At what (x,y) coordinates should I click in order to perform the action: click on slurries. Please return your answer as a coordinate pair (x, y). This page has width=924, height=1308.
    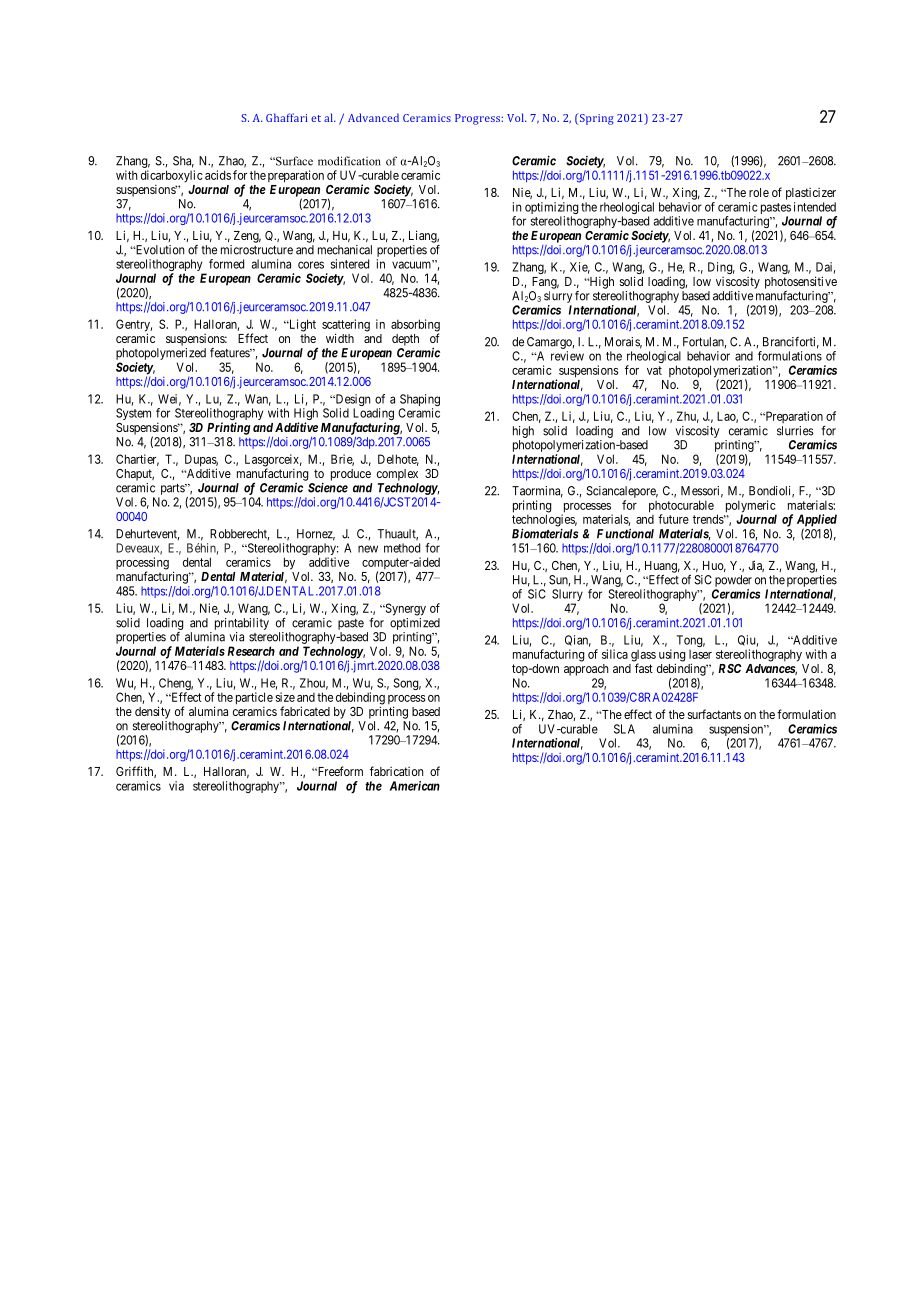
    Looking at the image, I should click on (795, 431).
